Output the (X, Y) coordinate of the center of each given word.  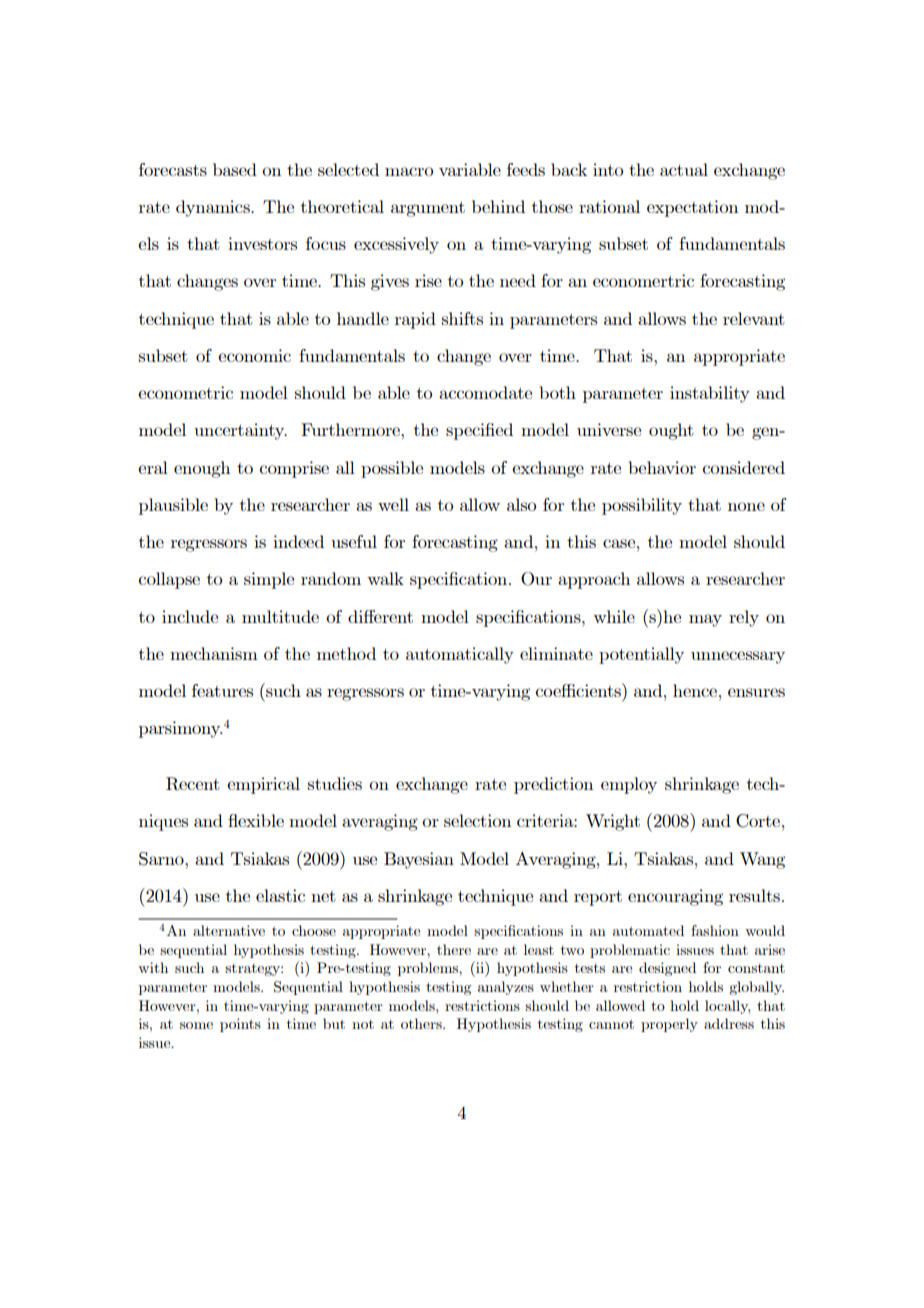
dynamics (214, 208)
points (240, 1025)
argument (428, 209)
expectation (692, 208)
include (190, 616)
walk (385, 578)
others (422, 1023)
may (705, 620)
